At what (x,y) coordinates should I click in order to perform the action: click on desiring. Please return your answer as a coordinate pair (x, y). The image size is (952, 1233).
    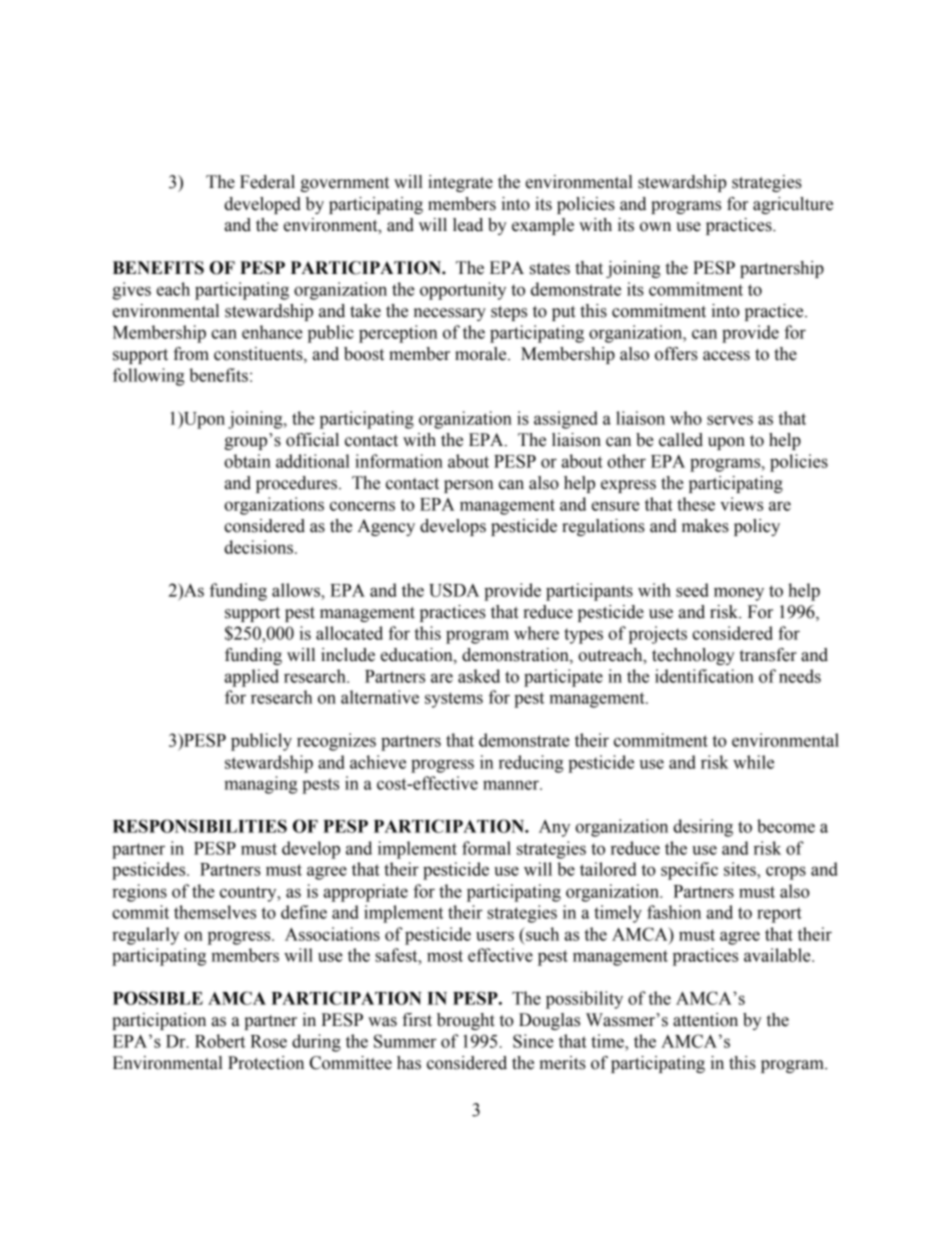
    Looking at the image, I should click on (703, 828).
